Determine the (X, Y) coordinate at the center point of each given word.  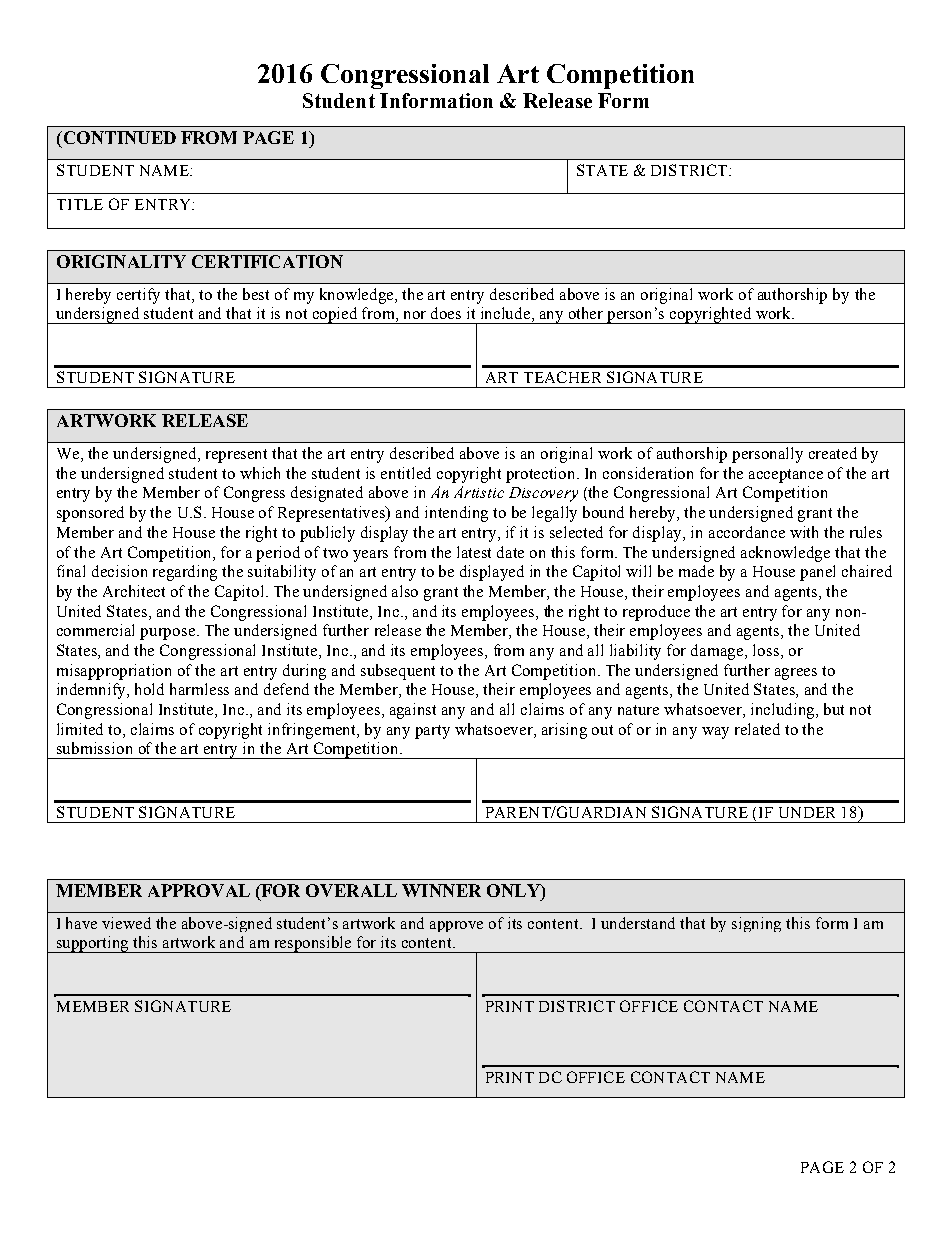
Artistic (479, 492)
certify (138, 296)
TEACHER (562, 377)
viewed (126, 923)
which (260, 473)
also (405, 591)
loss (767, 650)
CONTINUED (118, 137)
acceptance (786, 476)
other (586, 313)
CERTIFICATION (267, 261)
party (432, 732)
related (757, 729)
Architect (134, 591)
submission (94, 748)
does (446, 313)
